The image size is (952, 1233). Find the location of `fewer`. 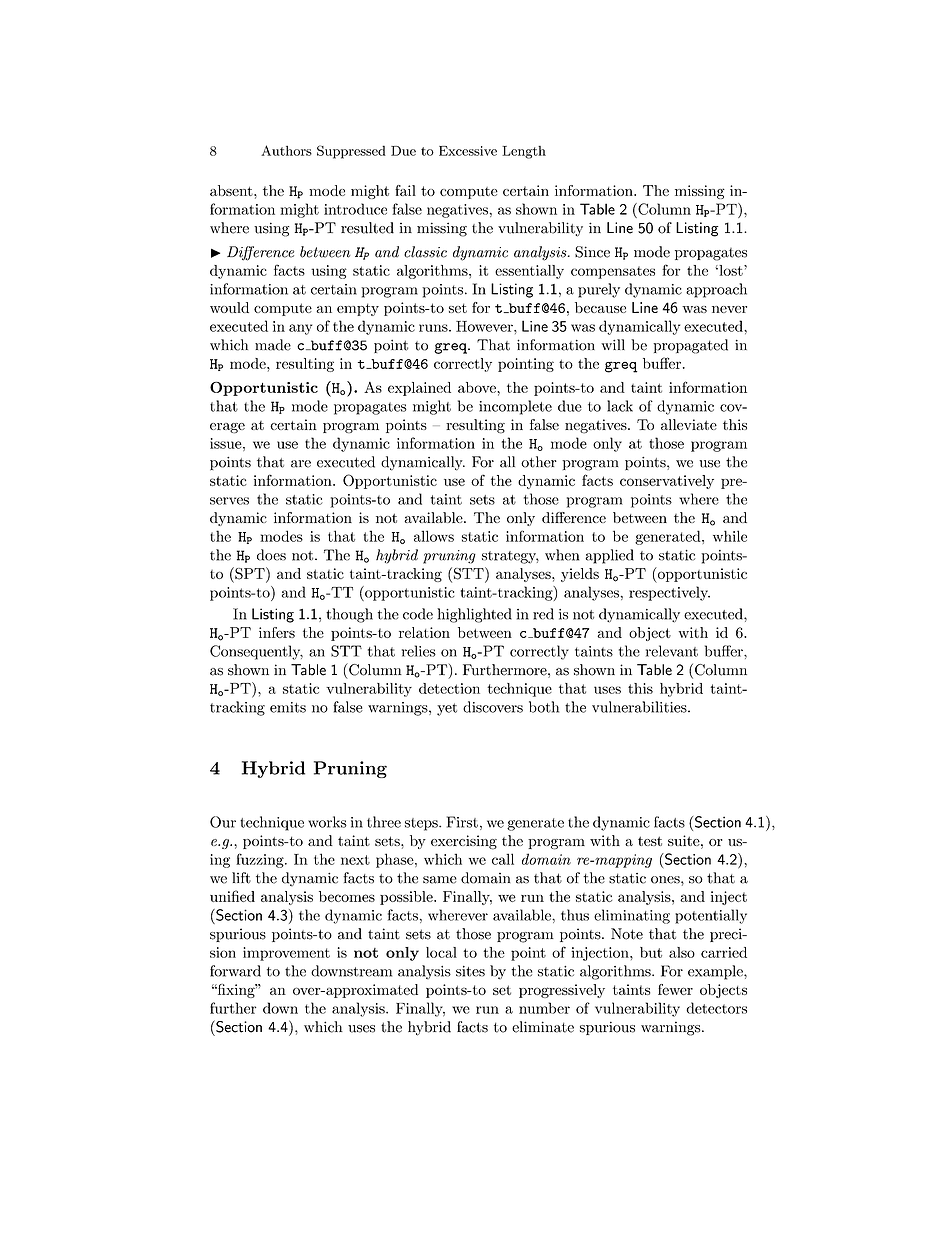

fewer is located at coordinates (675, 989).
